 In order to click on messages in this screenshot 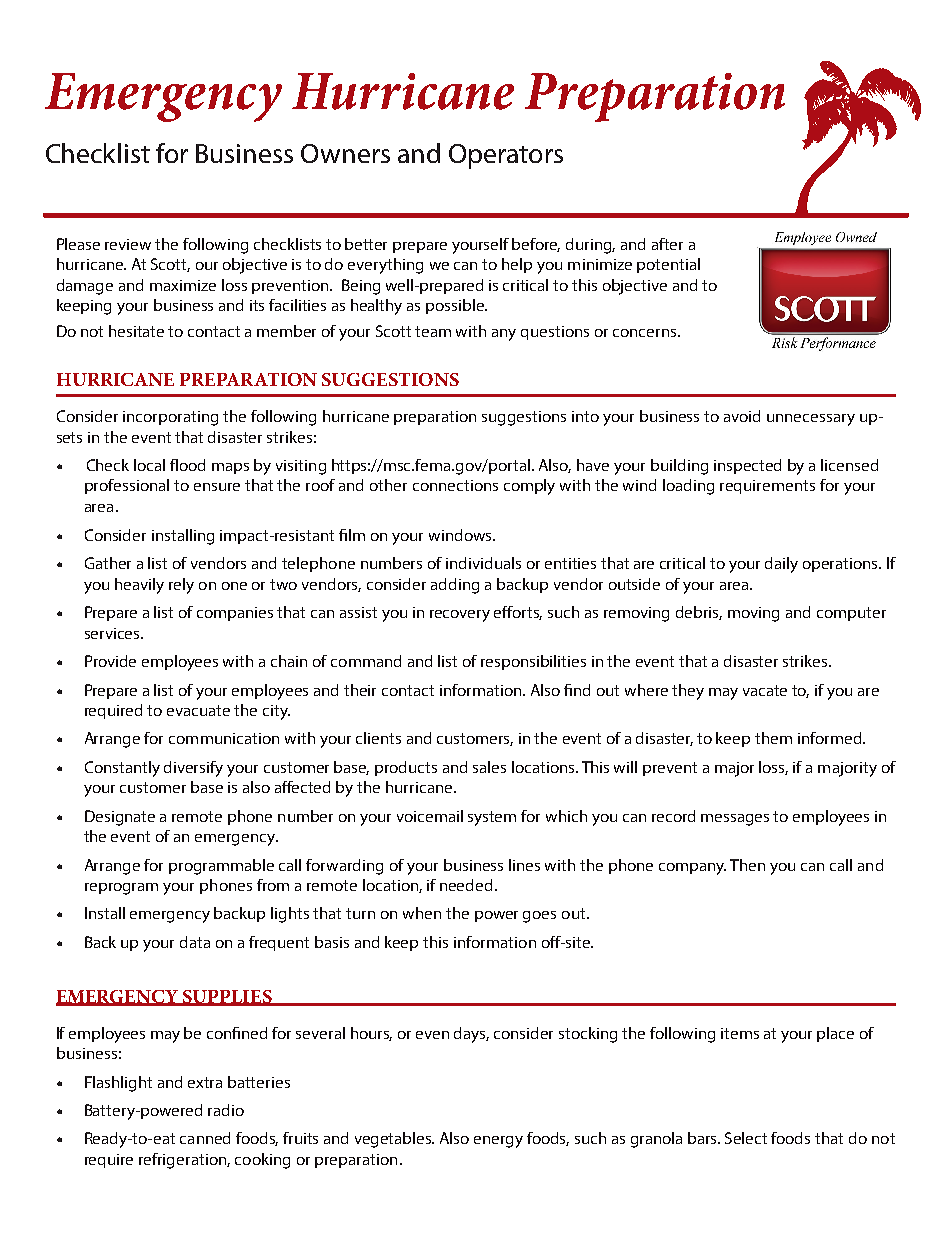, I will do `click(735, 820)`.
